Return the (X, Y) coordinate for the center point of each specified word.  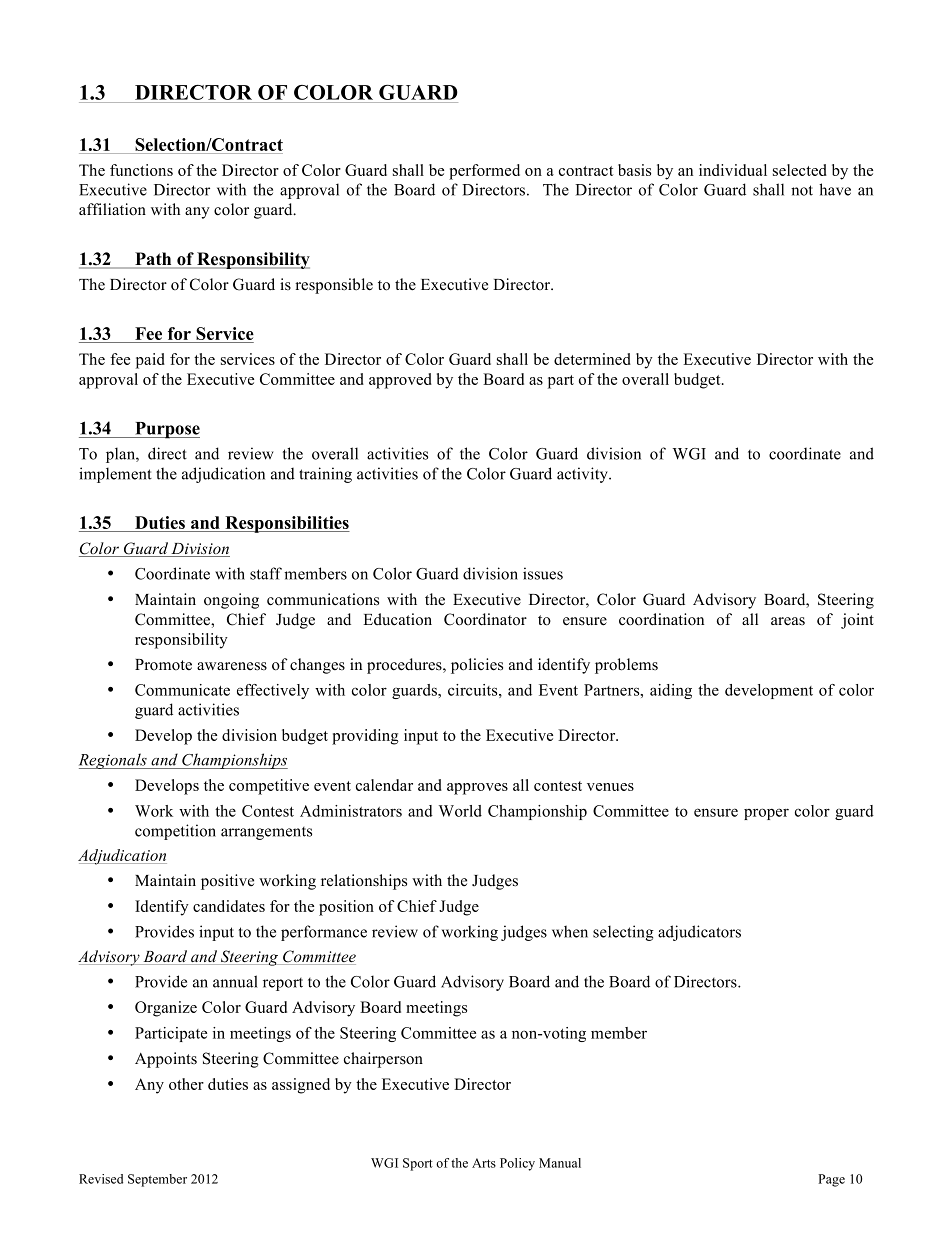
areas (788, 621)
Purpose (166, 430)
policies (477, 666)
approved (400, 381)
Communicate (182, 690)
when (570, 931)
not (802, 190)
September (157, 1180)
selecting (623, 933)
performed (484, 172)
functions (141, 170)
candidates (229, 906)
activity (583, 475)
